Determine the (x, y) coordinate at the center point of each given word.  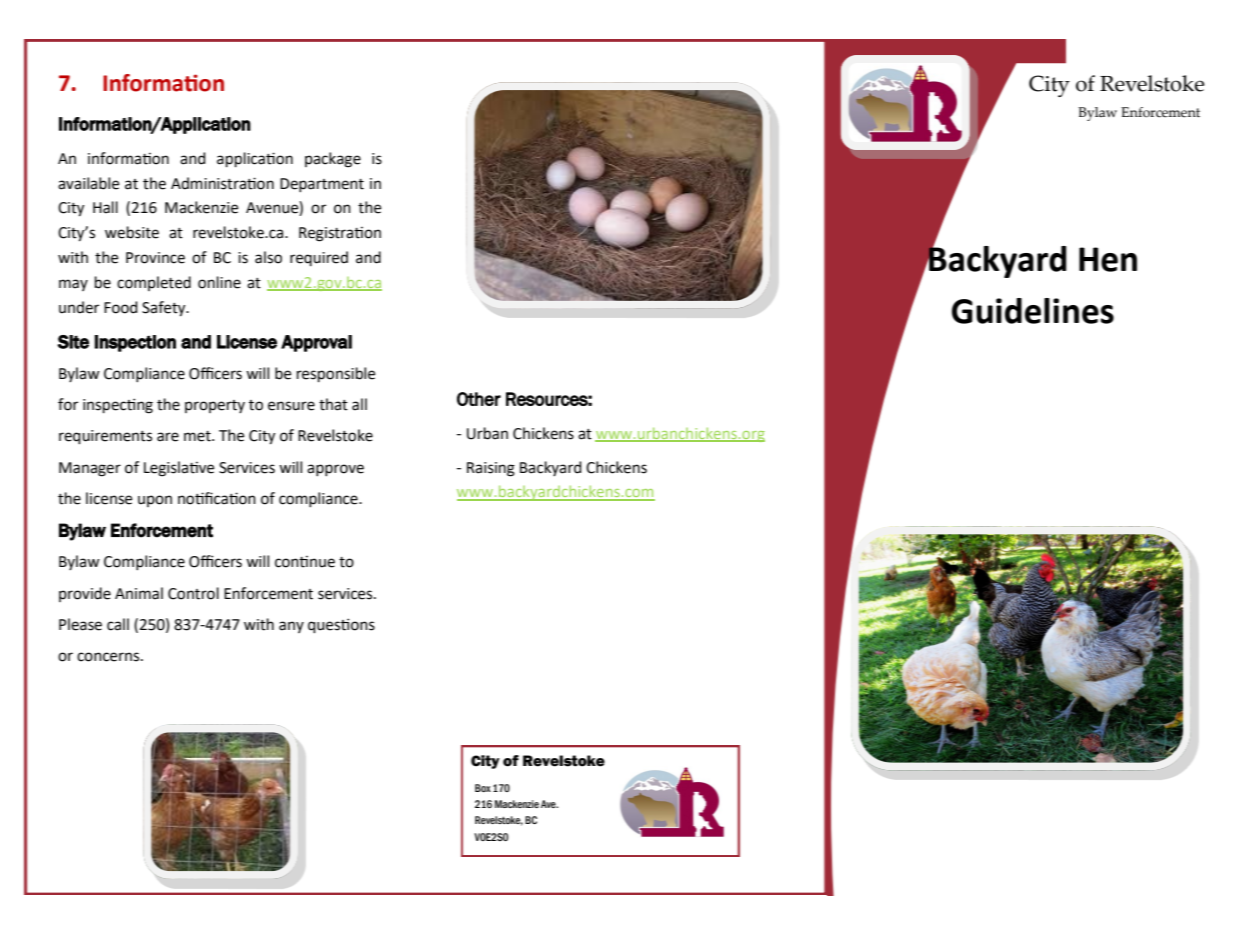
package (333, 160)
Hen (1108, 259)
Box (483, 788)
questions (341, 625)
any (291, 627)
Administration (222, 183)
